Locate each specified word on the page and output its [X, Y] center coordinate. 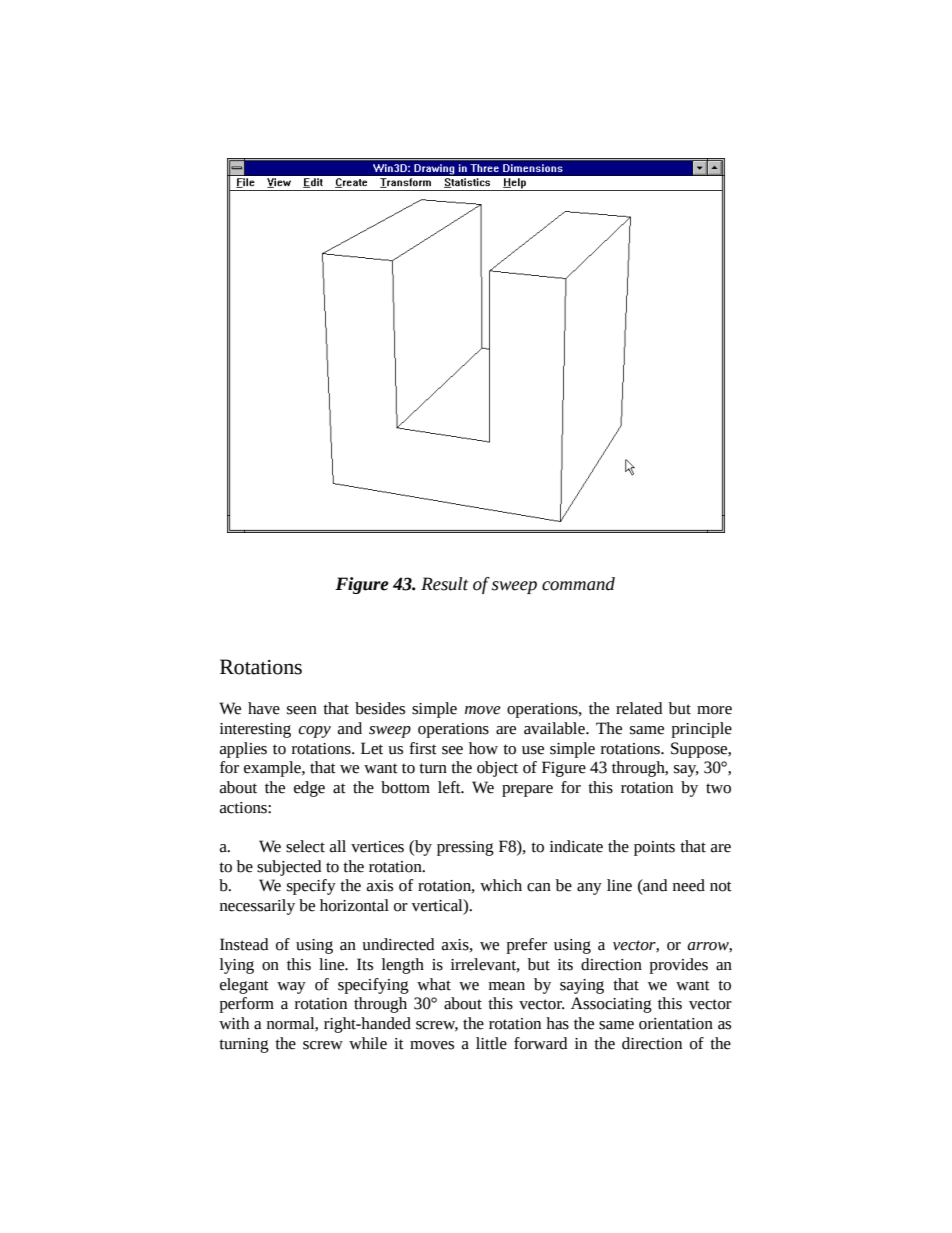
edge [309, 789]
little [491, 1043]
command [578, 584]
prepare [527, 791]
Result [444, 584]
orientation [676, 1024]
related [639, 708]
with [234, 1023]
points [654, 848]
